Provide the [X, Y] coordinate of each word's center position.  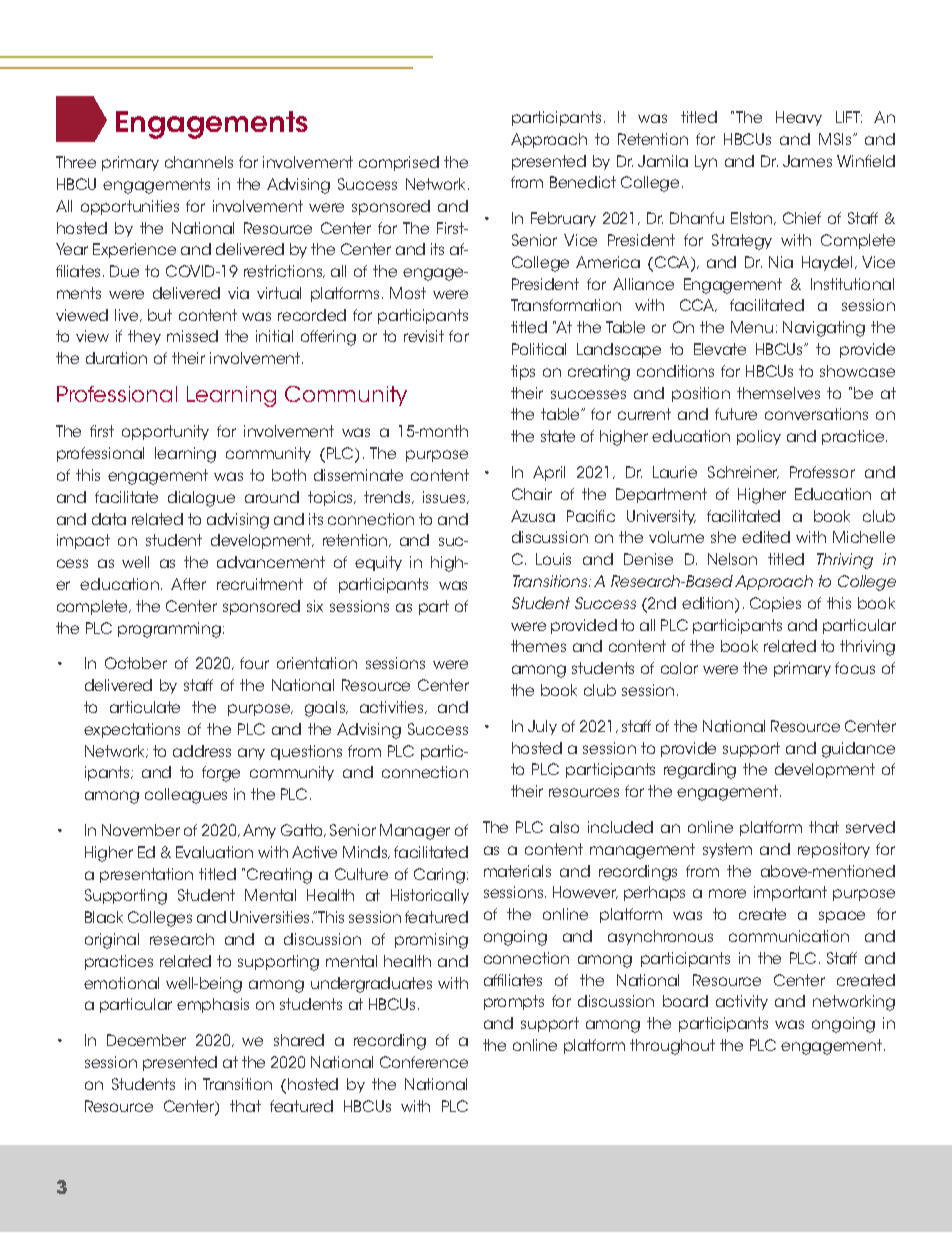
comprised [399, 163]
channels [199, 162]
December [146, 1040]
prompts [514, 1002]
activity [742, 1002]
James [807, 161]
